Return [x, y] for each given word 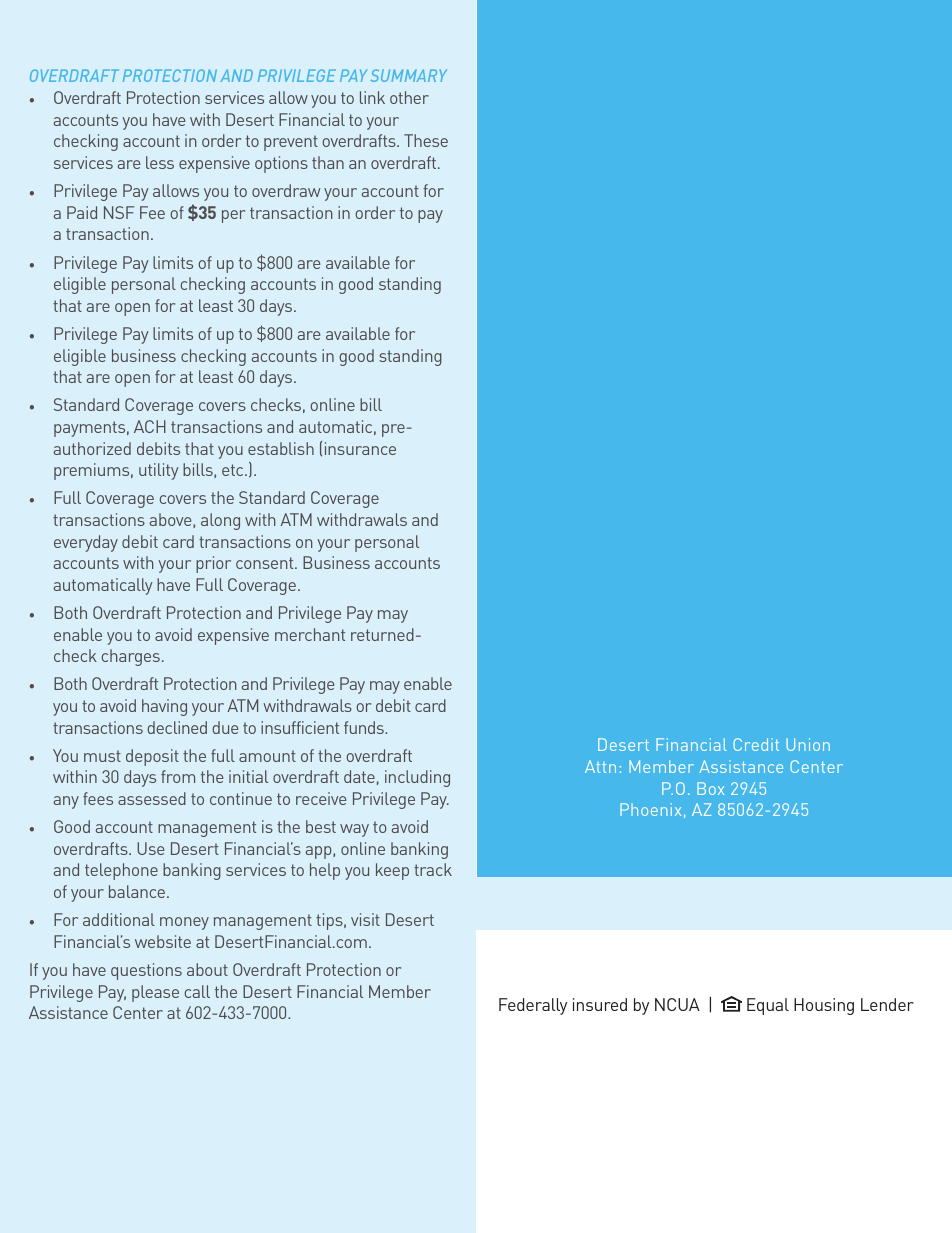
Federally [533, 1006]
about [207, 969]
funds [365, 727]
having [164, 707]
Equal [768, 1006]
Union [808, 744]
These [426, 140]
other [409, 97]
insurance [360, 448]
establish [281, 448]
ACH [150, 426]
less [160, 162]
